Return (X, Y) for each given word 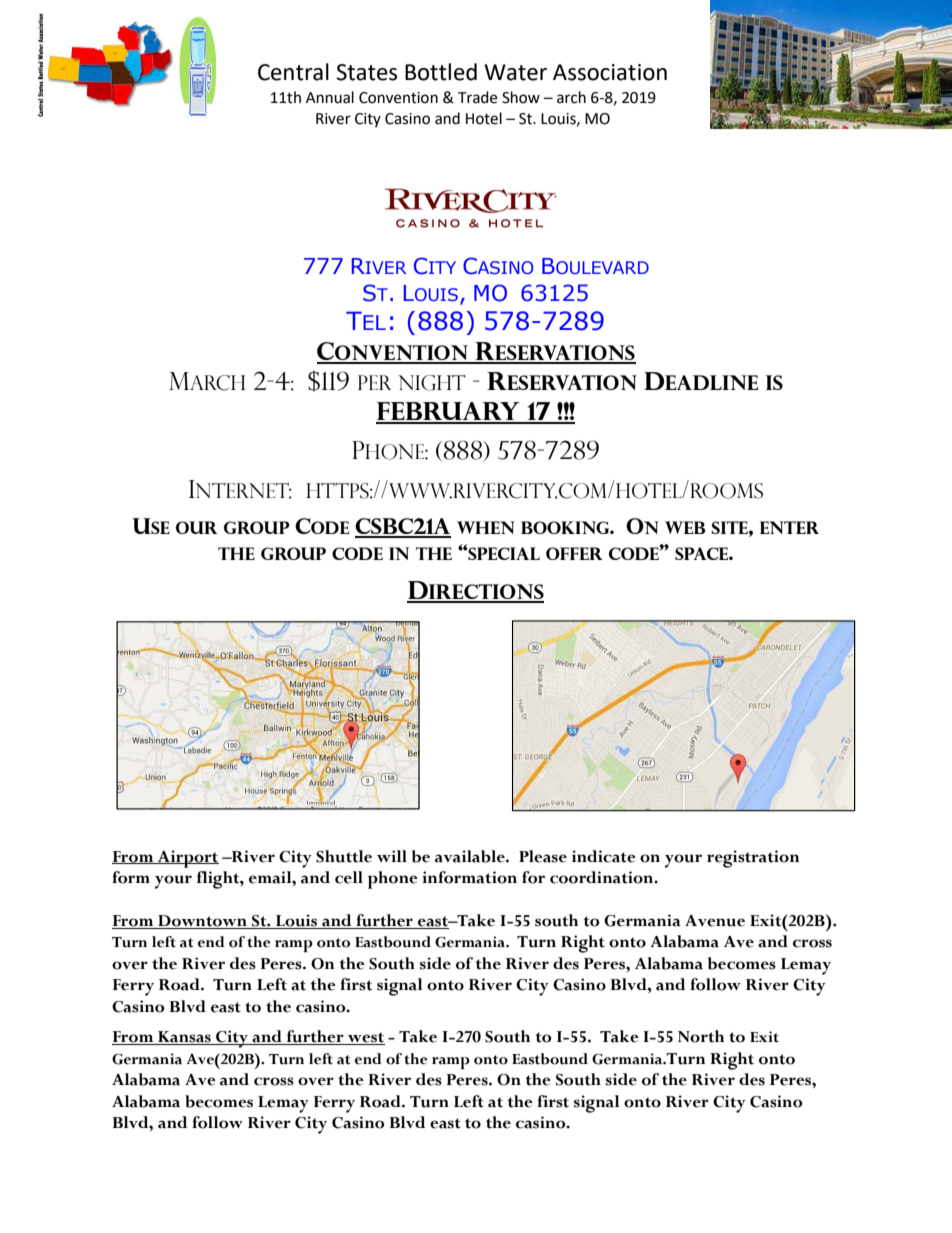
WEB (685, 527)
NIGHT (432, 383)
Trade (477, 97)
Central (293, 72)
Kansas (184, 1038)
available (471, 856)
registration (753, 859)
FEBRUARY (449, 412)
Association (610, 72)
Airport (187, 859)
